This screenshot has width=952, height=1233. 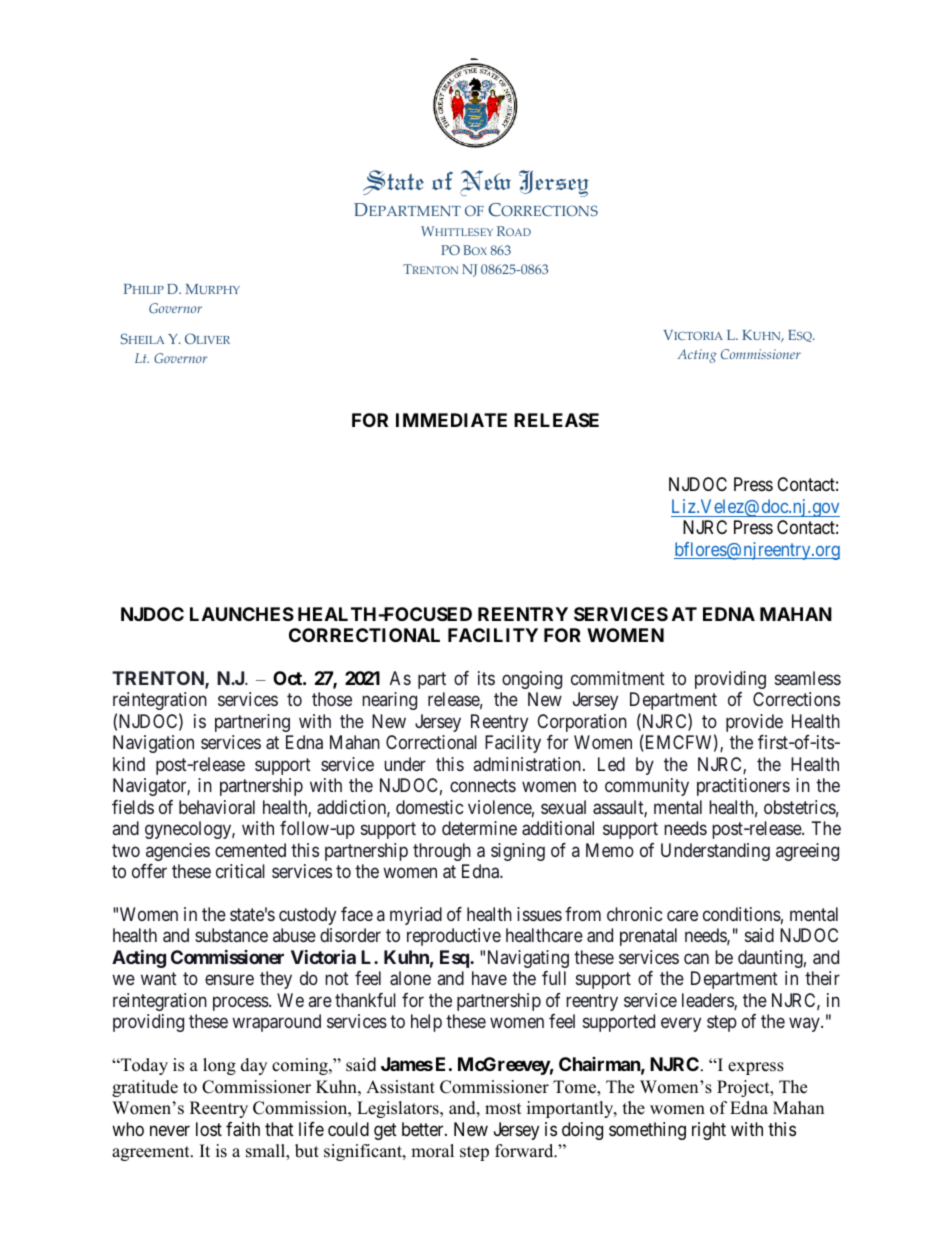 What do you see at coordinates (808, 678) in the screenshot?
I see `seamless` at bounding box center [808, 678].
